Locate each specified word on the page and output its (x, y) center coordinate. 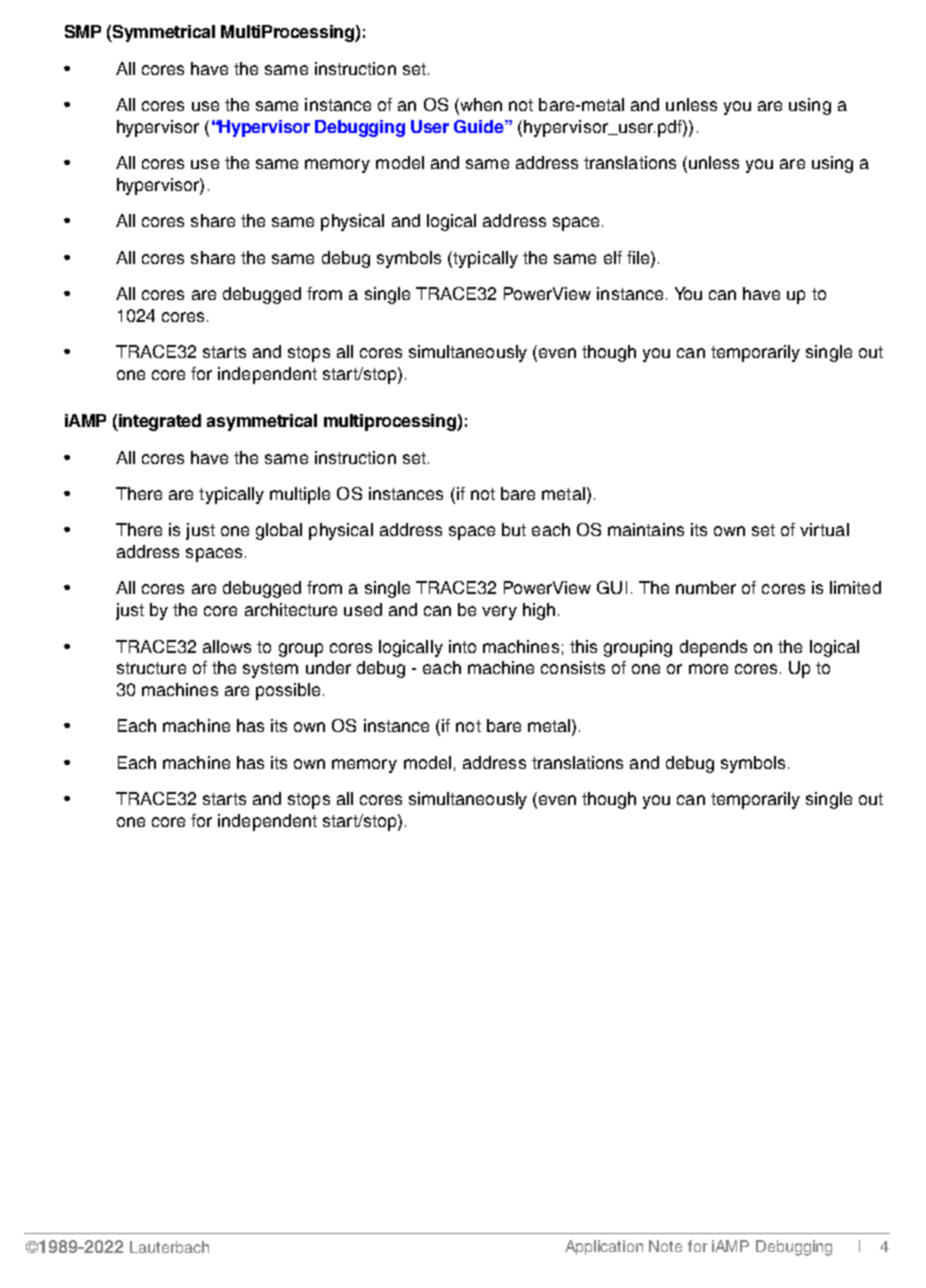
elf (613, 257)
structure (151, 668)
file (639, 257)
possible (288, 691)
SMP (83, 31)
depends (713, 648)
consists (573, 667)
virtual (824, 529)
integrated (159, 422)
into (462, 646)
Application (604, 1247)
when (480, 106)
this (583, 646)
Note (665, 1246)
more (708, 669)
